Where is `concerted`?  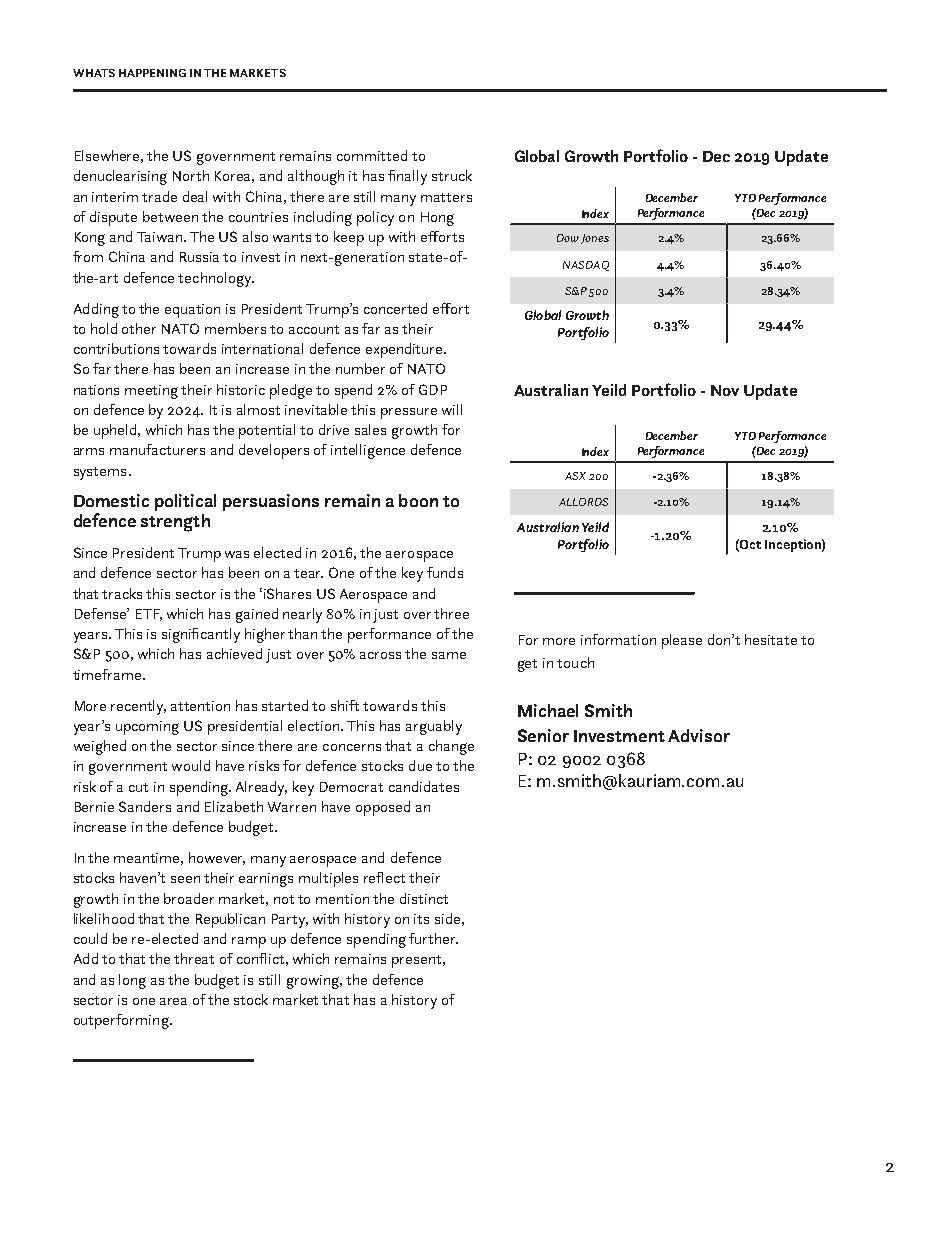
concerted is located at coordinates (395, 308).
